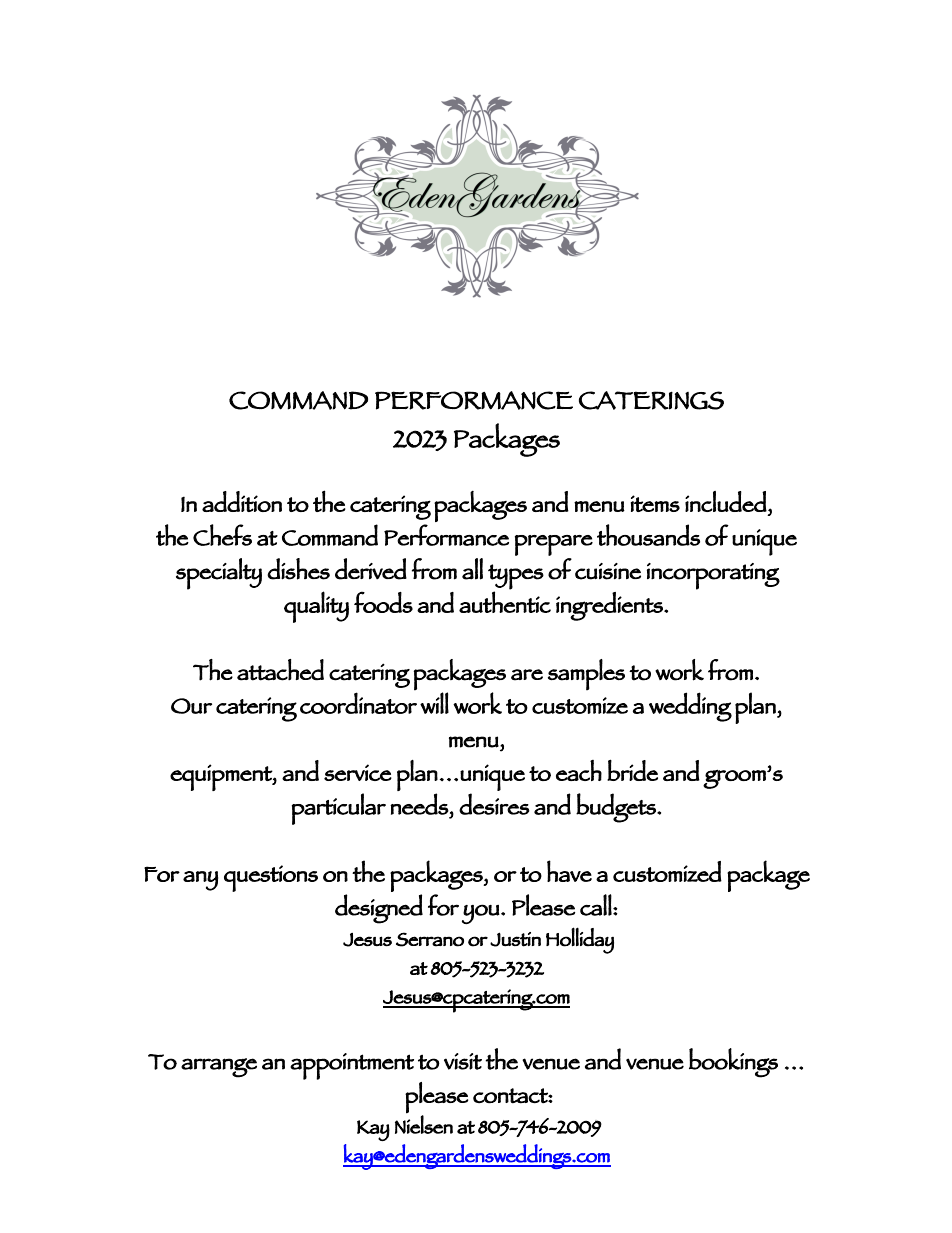 This screenshot has height=1233, width=952. Describe the element at coordinates (610, 606) in the screenshot. I see `ingredients` at that location.
